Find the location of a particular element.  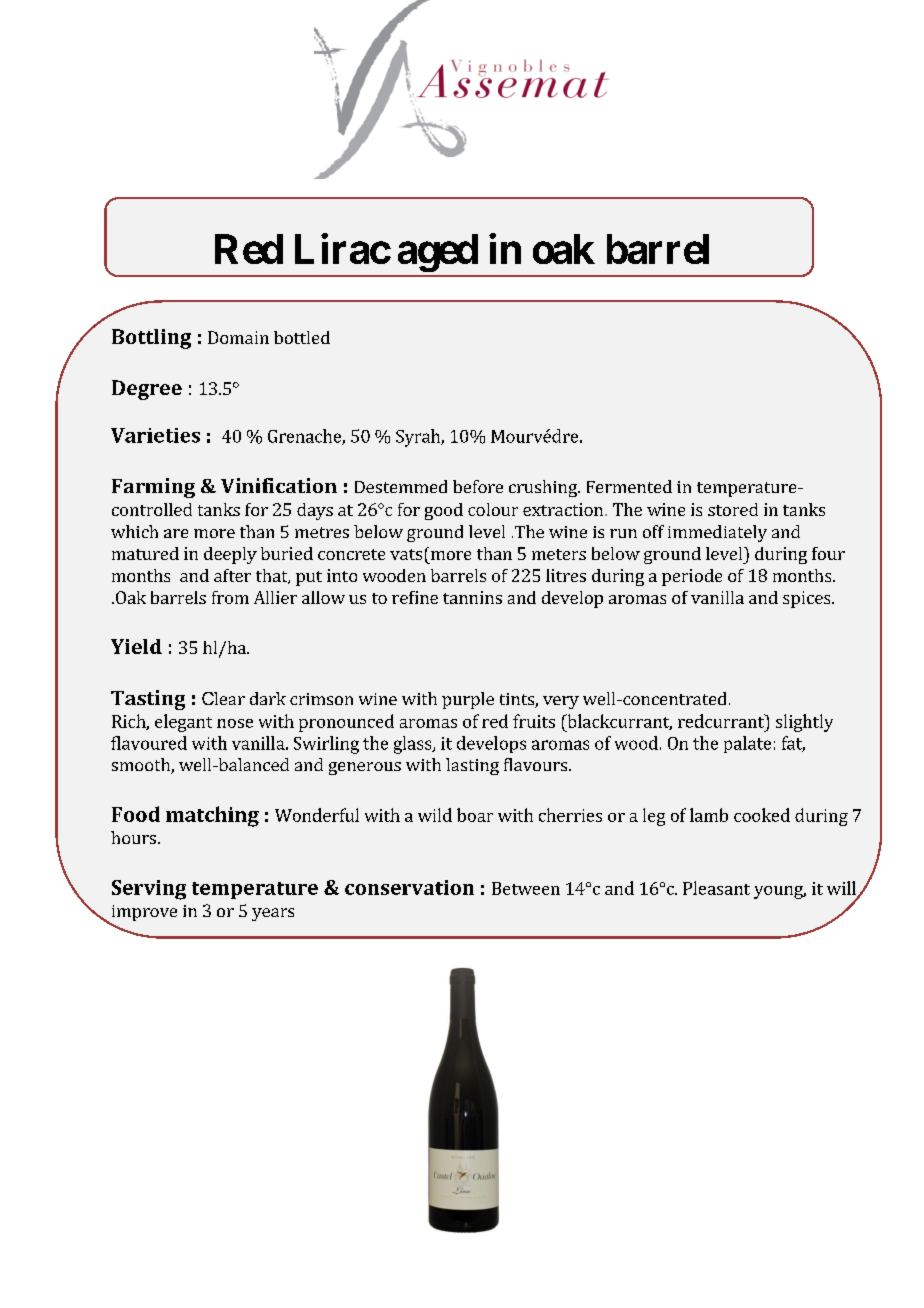

Between is located at coordinates (526, 888).
